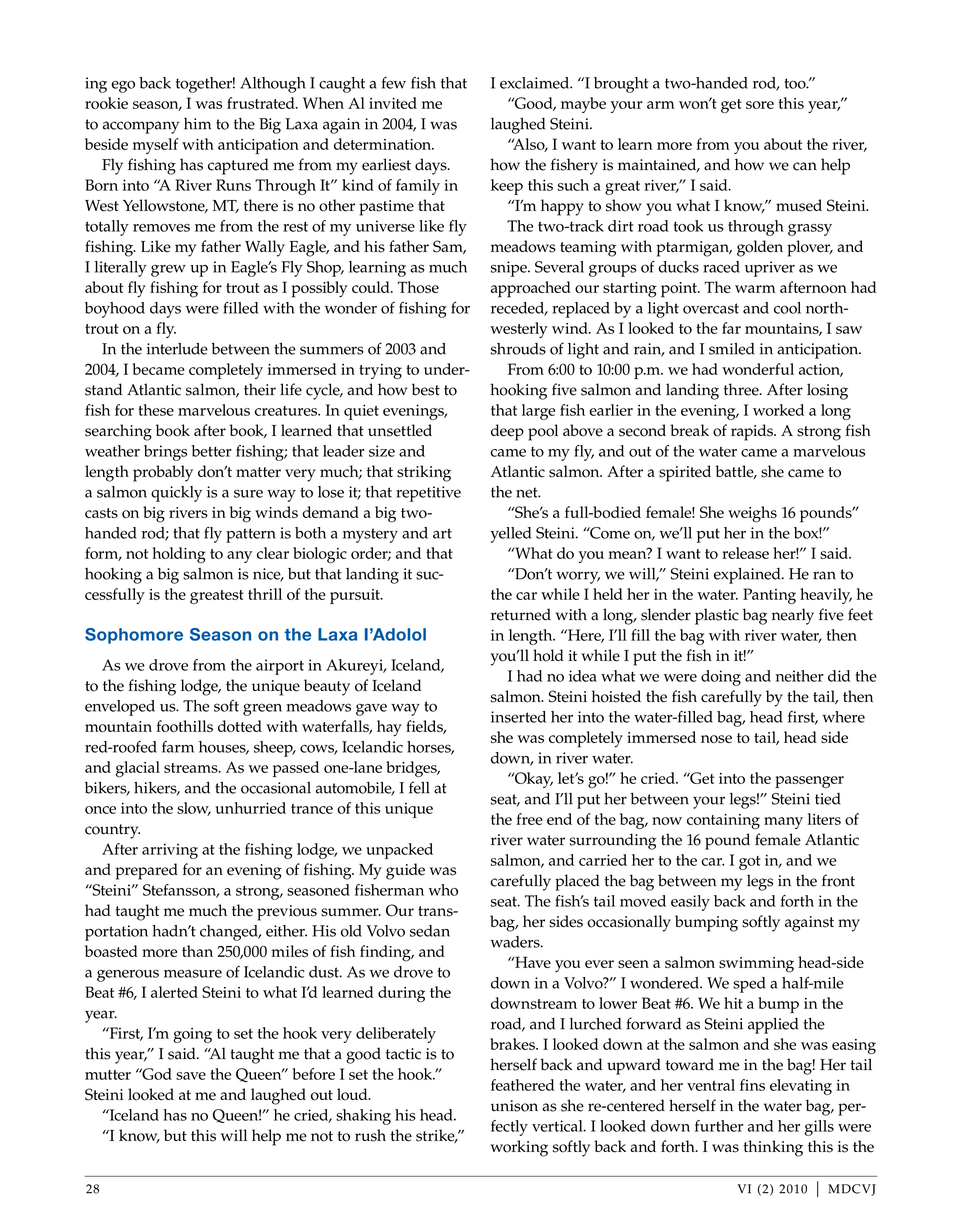 The width and height of the screenshot is (962, 1232). Describe the element at coordinates (184, 726) in the screenshot. I see `foothills` at that location.
